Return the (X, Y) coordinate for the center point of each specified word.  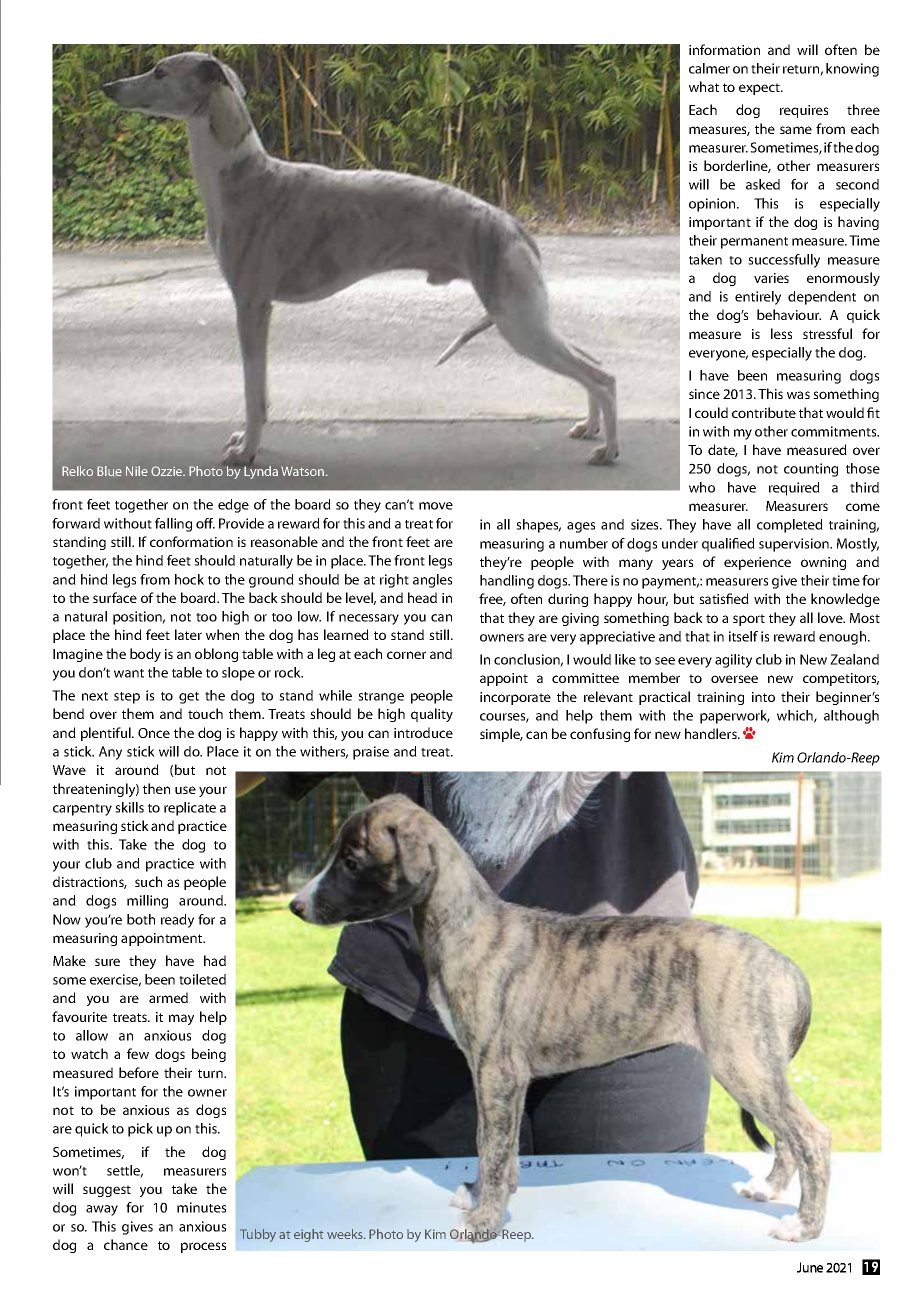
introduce (423, 732)
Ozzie (168, 471)
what (704, 86)
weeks (346, 1234)
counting (811, 470)
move (436, 506)
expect (760, 89)
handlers (712, 733)
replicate (190, 809)
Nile (137, 471)
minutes (201, 1207)
